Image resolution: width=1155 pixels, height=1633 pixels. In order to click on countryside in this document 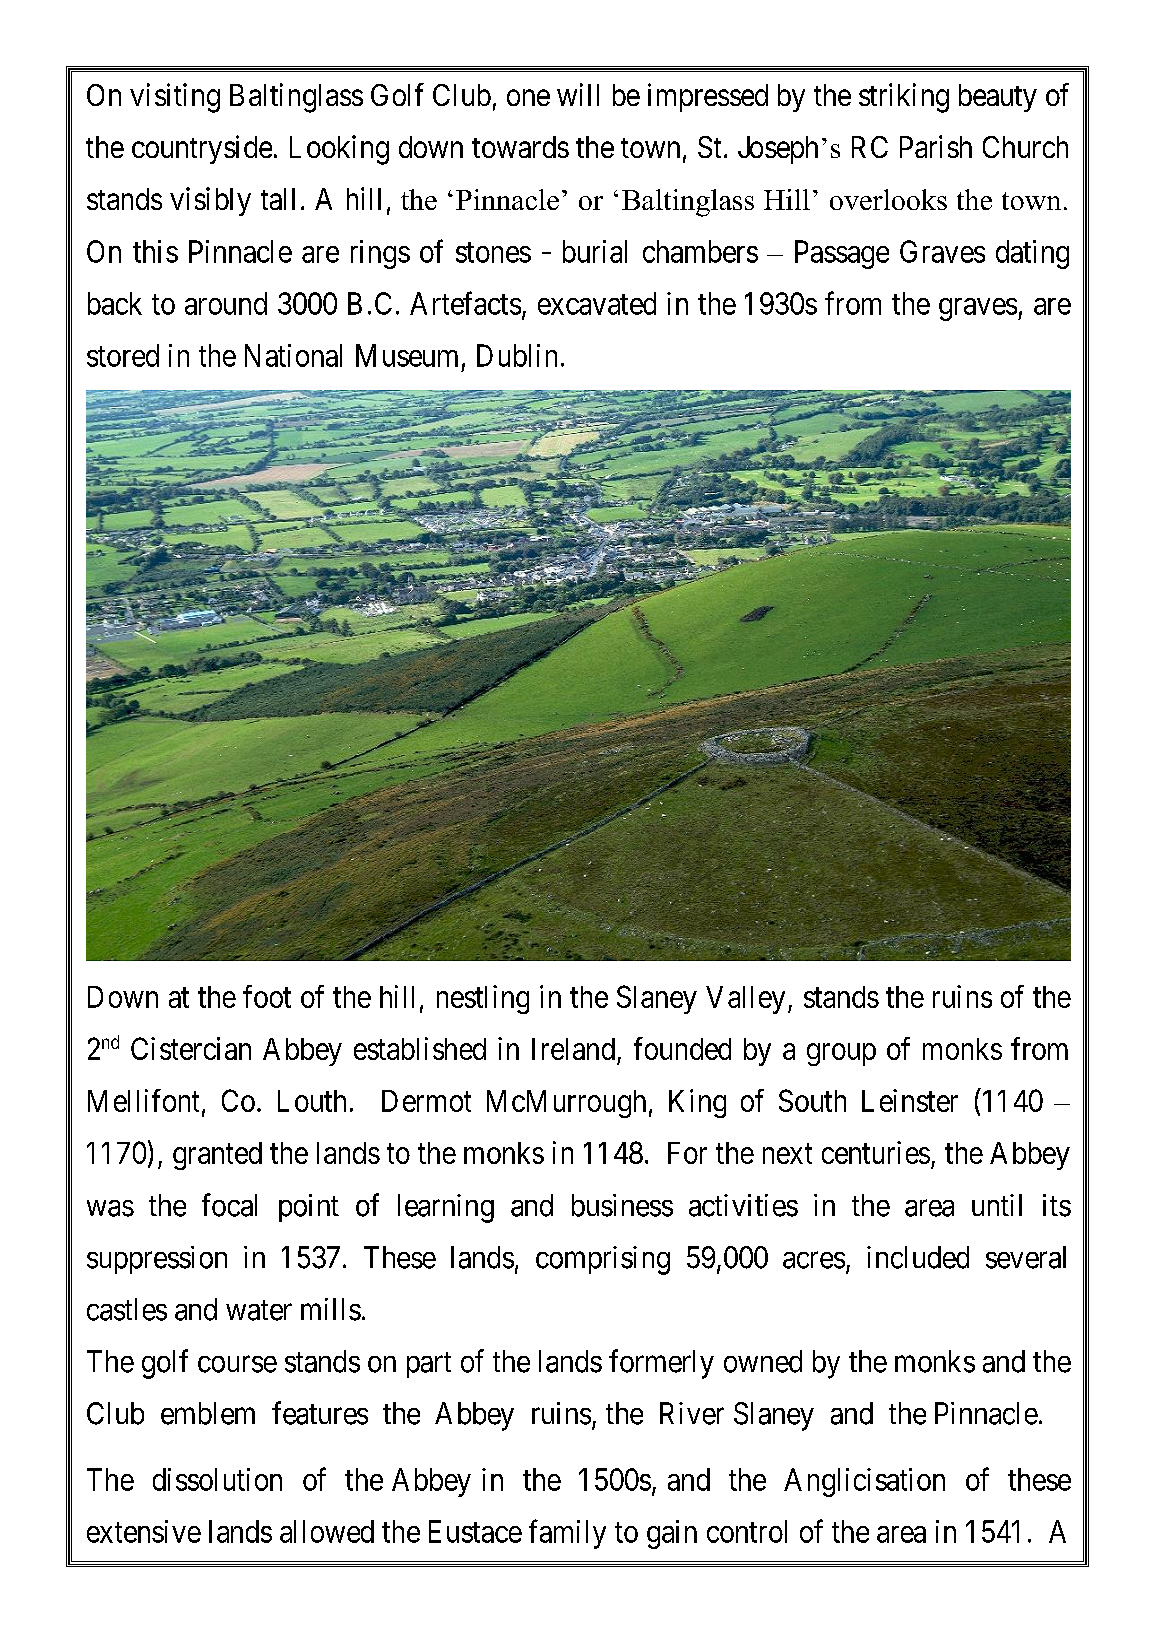, I will do `click(202, 149)`.
